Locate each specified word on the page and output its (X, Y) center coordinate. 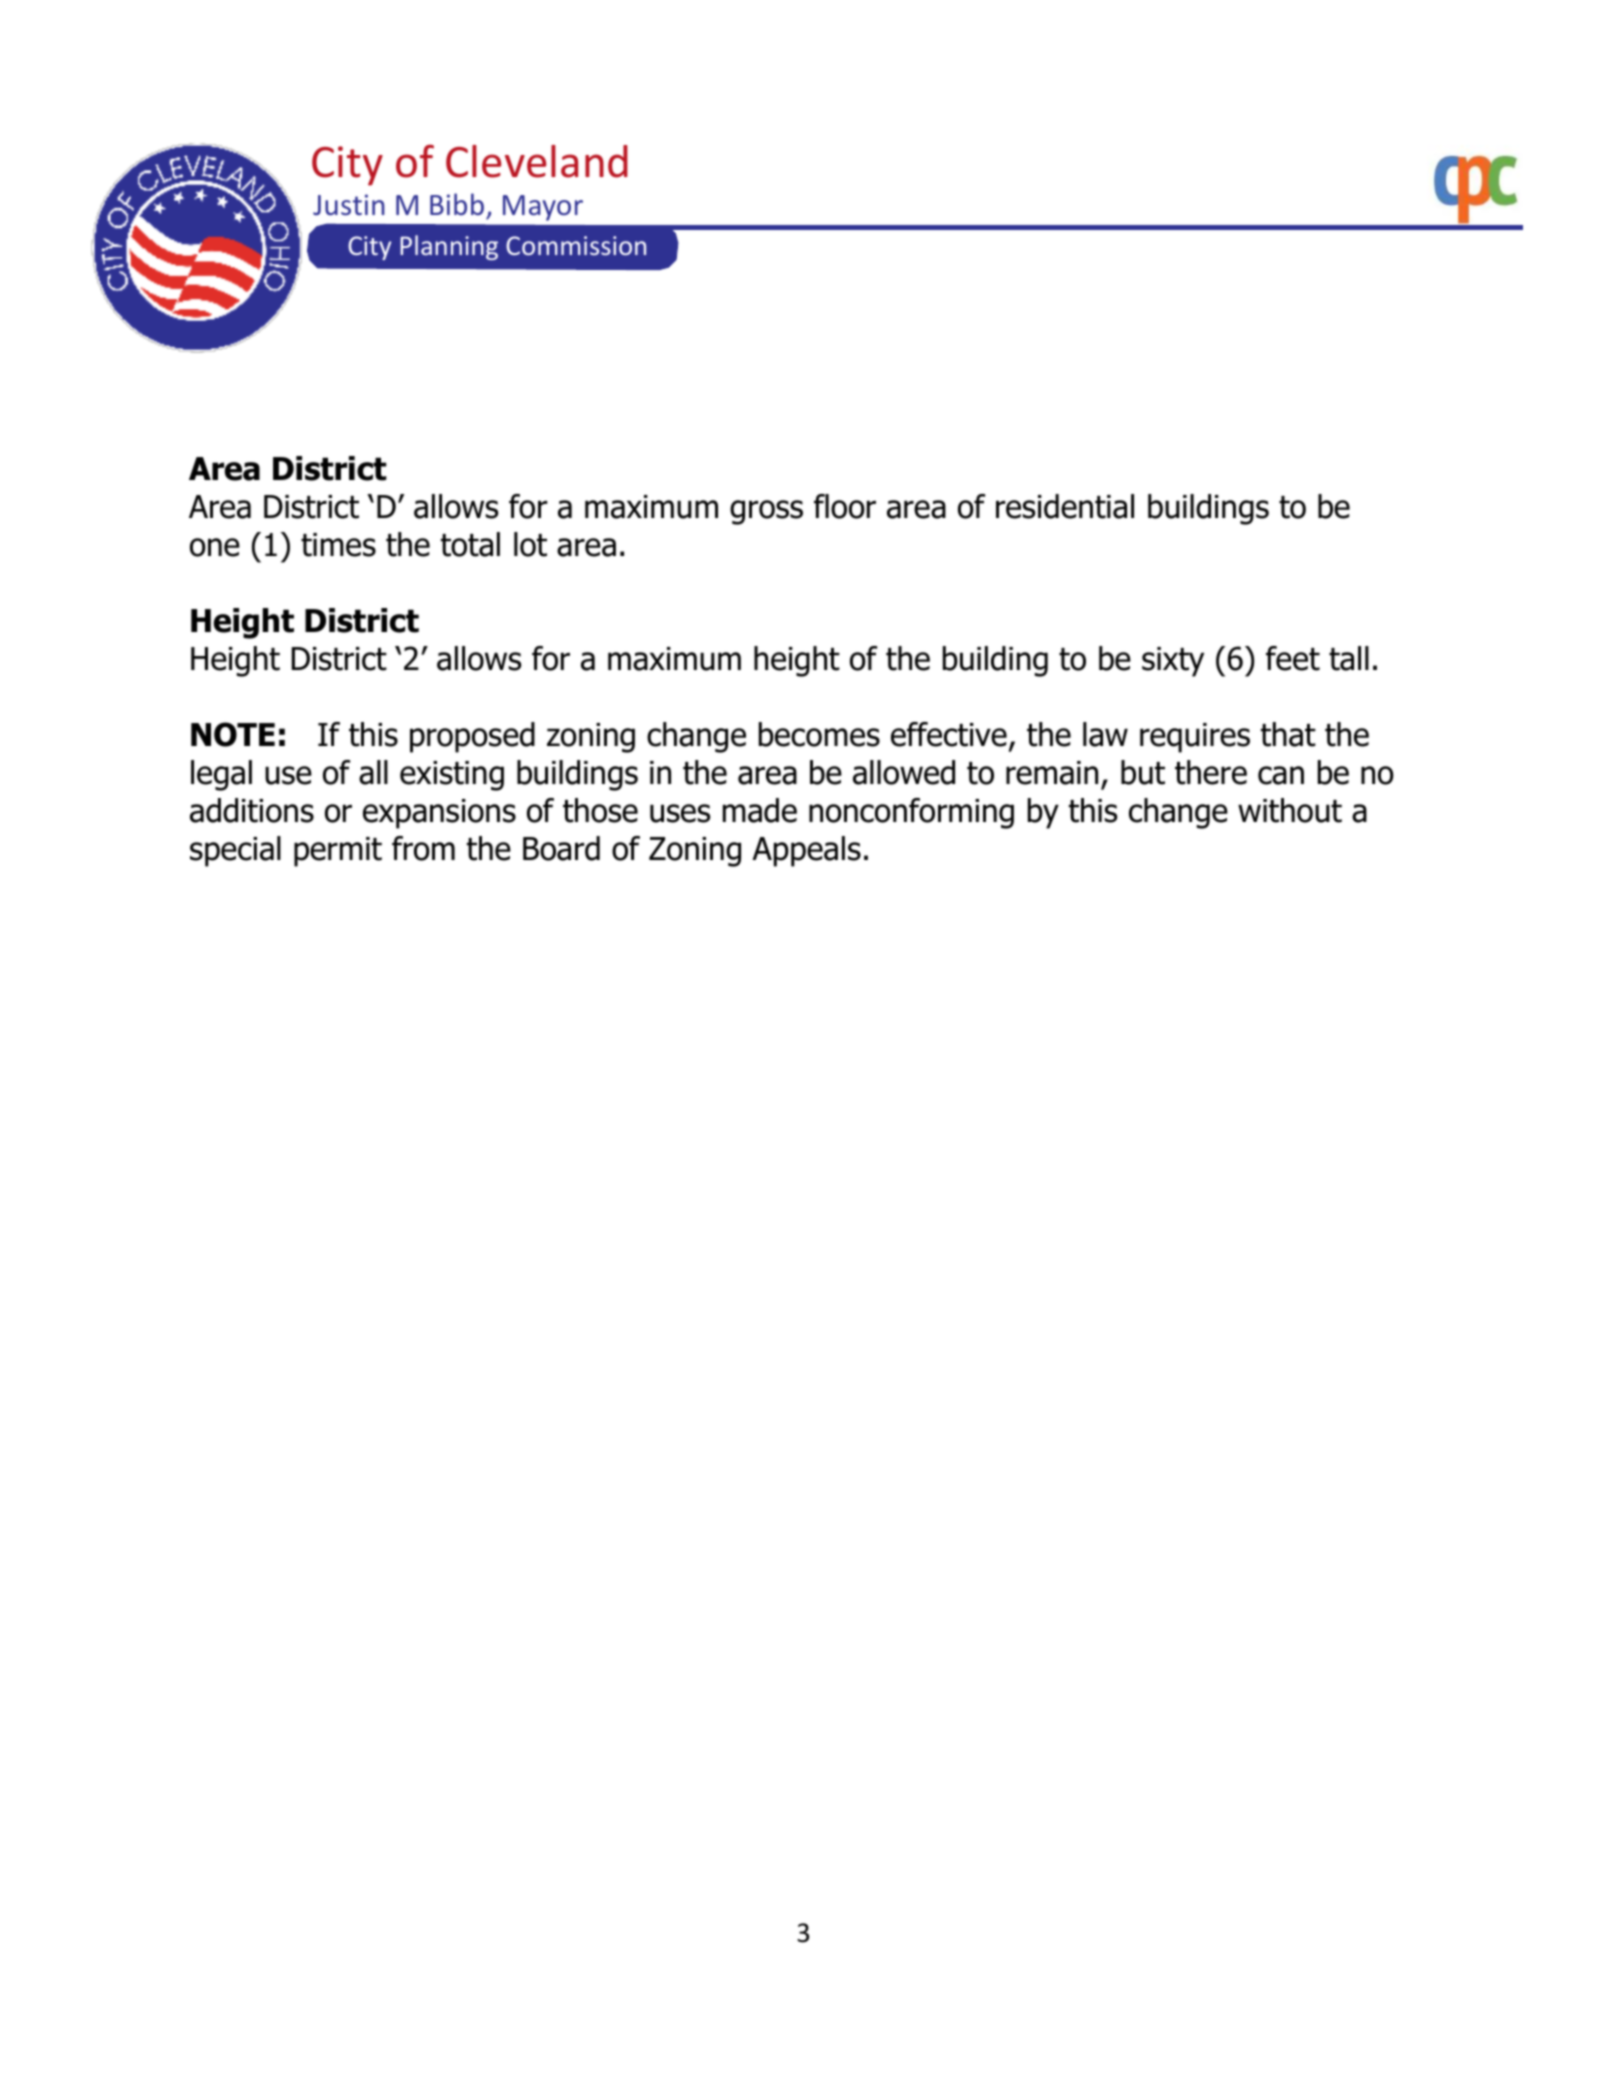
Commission (576, 245)
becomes (819, 734)
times (338, 545)
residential (1065, 506)
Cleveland (537, 161)
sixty (1173, 662)
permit (338, 852)
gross (766, 512)
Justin (349, 205)
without (1290, 810)
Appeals (806, 851)
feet (1293, 658)
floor (845, 506)
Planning (449, 247)
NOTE (233, 734)
